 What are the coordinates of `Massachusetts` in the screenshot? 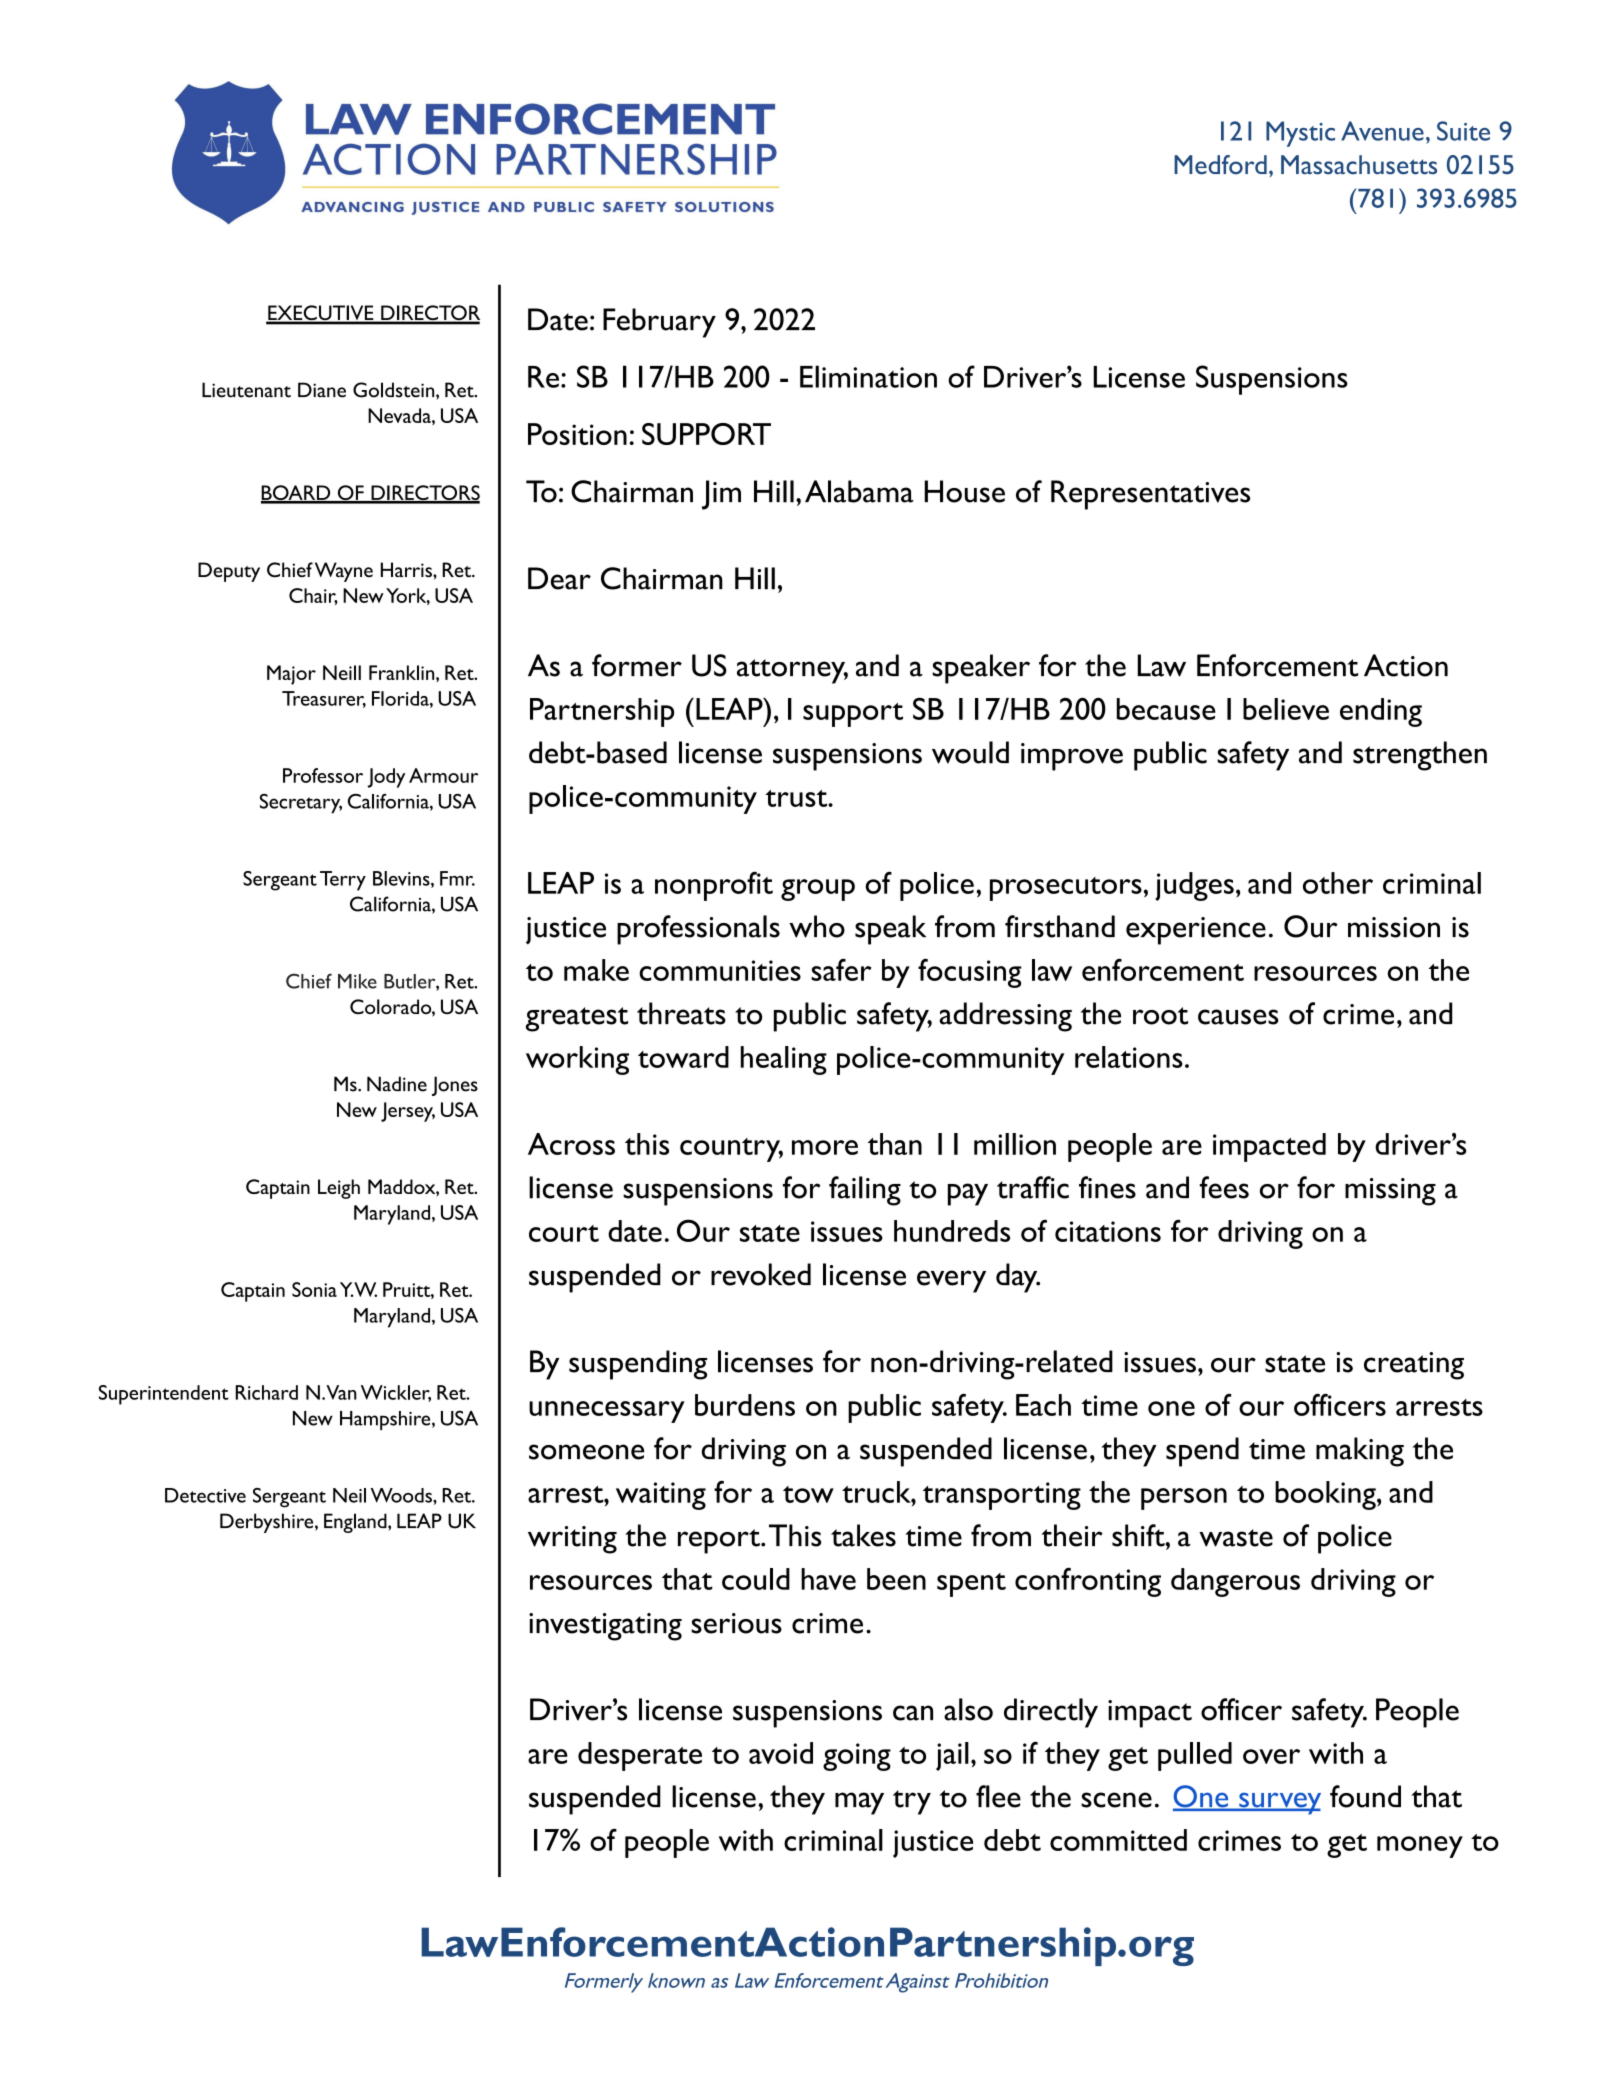 It's located at (1359, 165).
